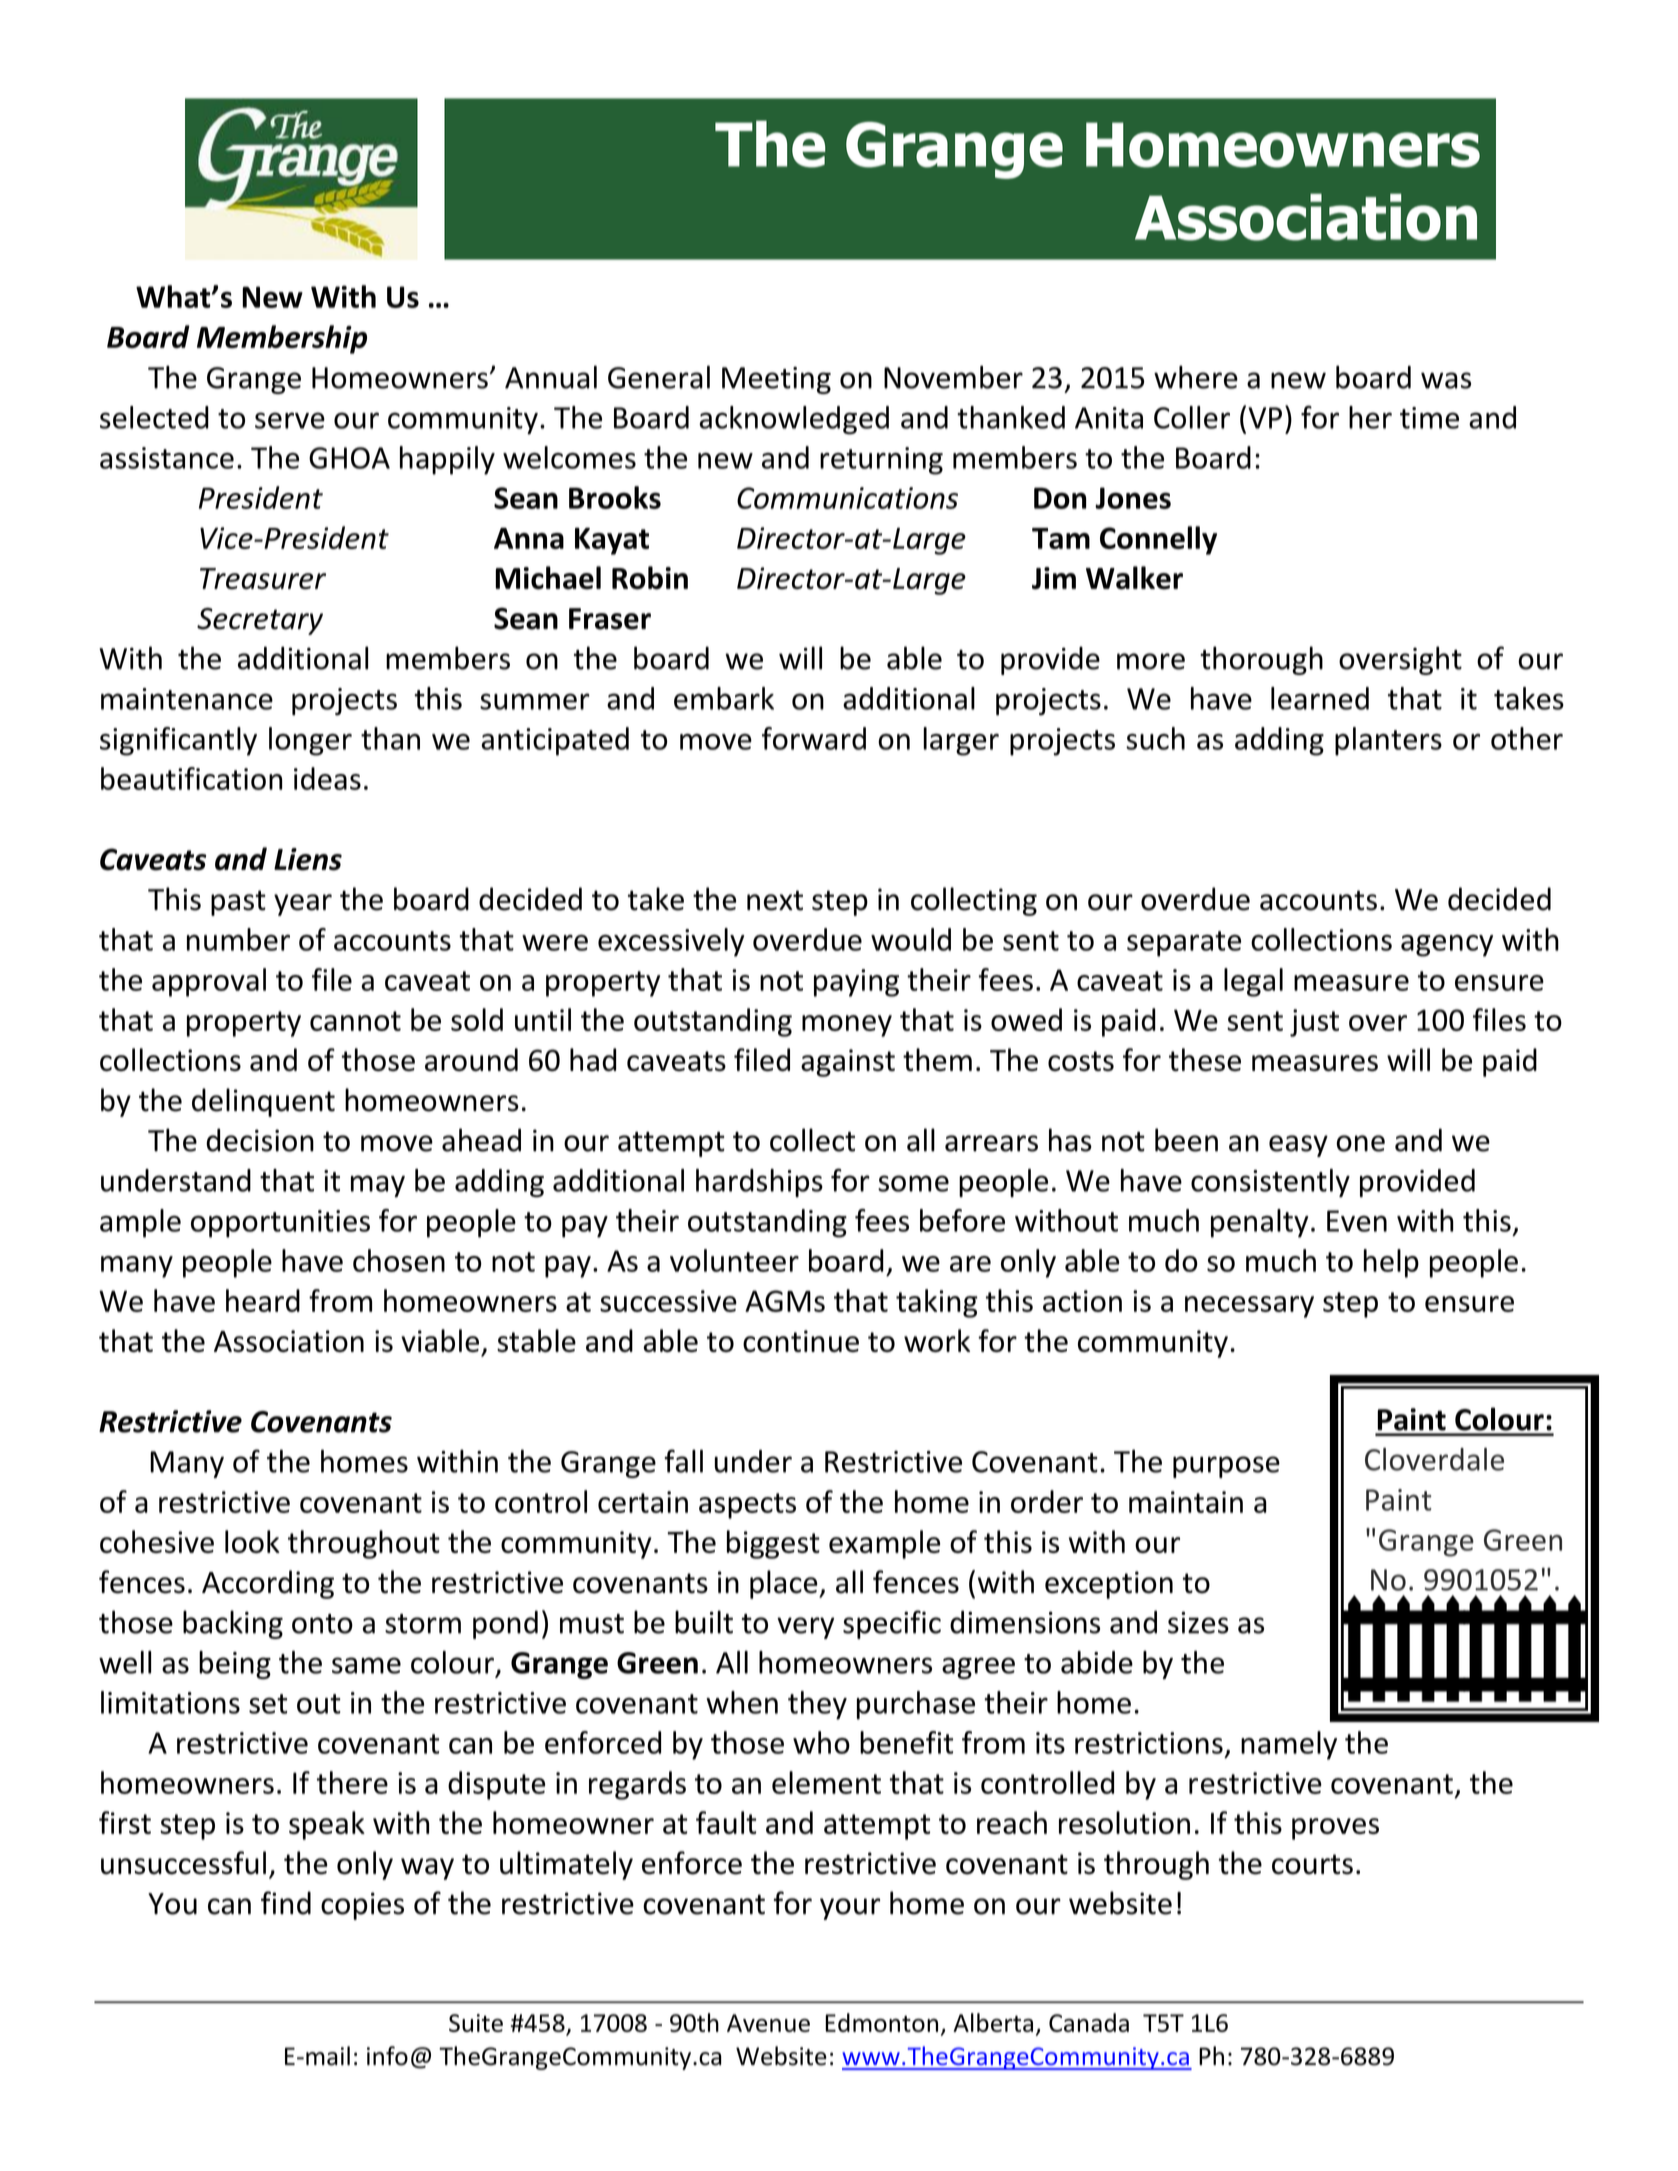  Describe the element at coordinates (268, 1704) in the screenshot. I see `set` at that location.
